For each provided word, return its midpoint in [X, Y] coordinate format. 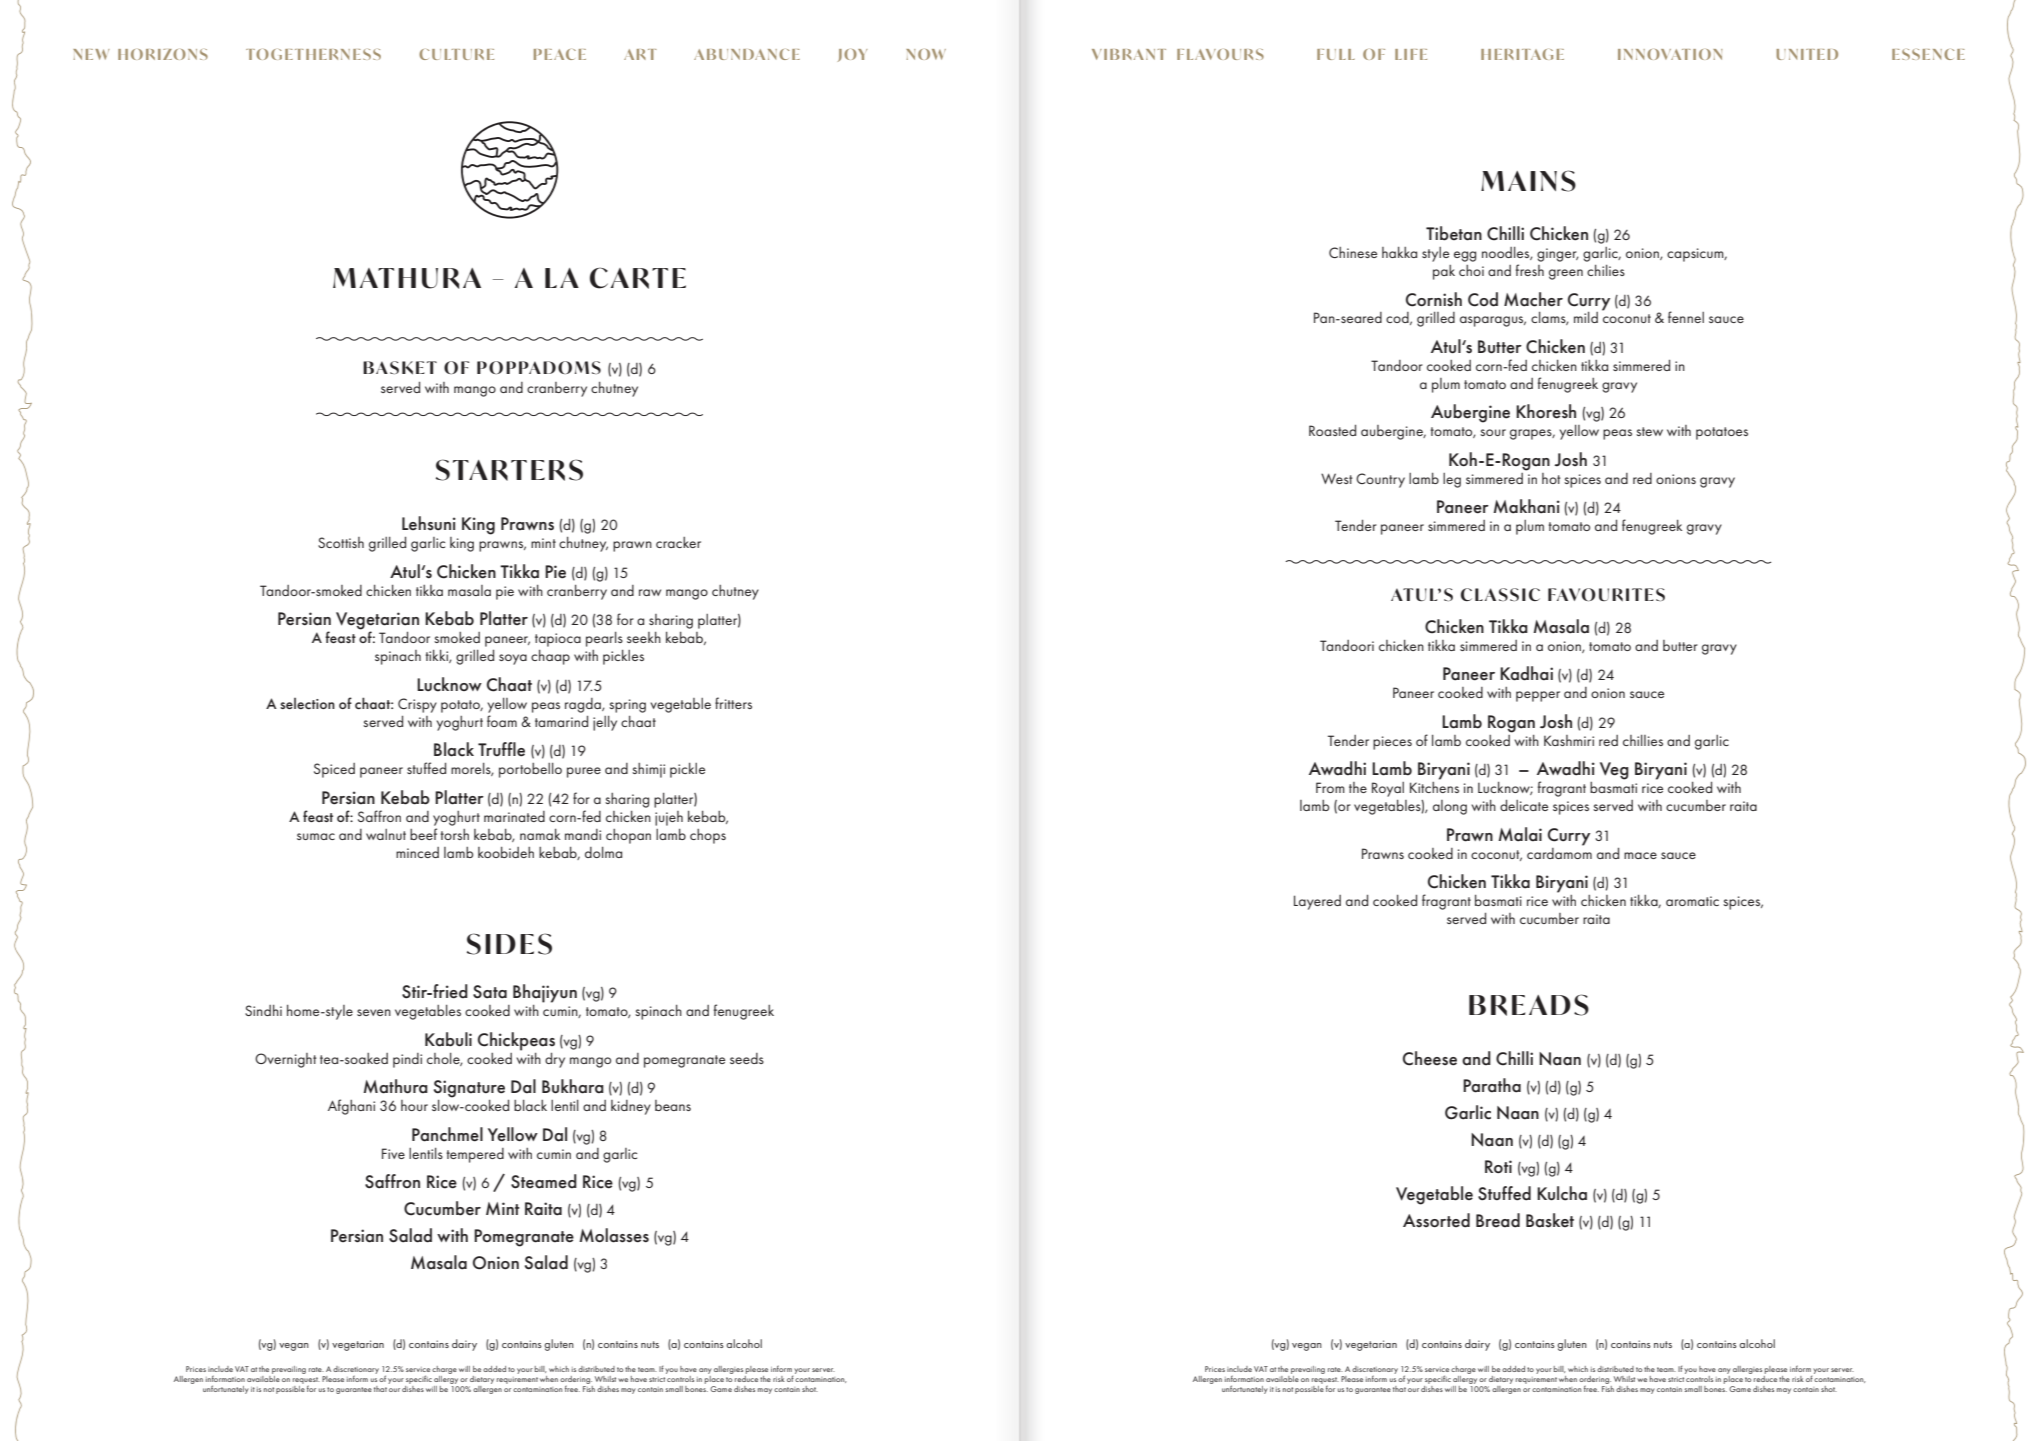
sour [1493, 432]
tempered [475, 1155]
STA [462, 470]
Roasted [1332, 430]
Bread [1498, 1220]
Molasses [614, 1235]
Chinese [1353, 252]
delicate [1524, 805]
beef [423, 834]
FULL [1336, 54]
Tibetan [1454, 233]
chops [708, 836]
